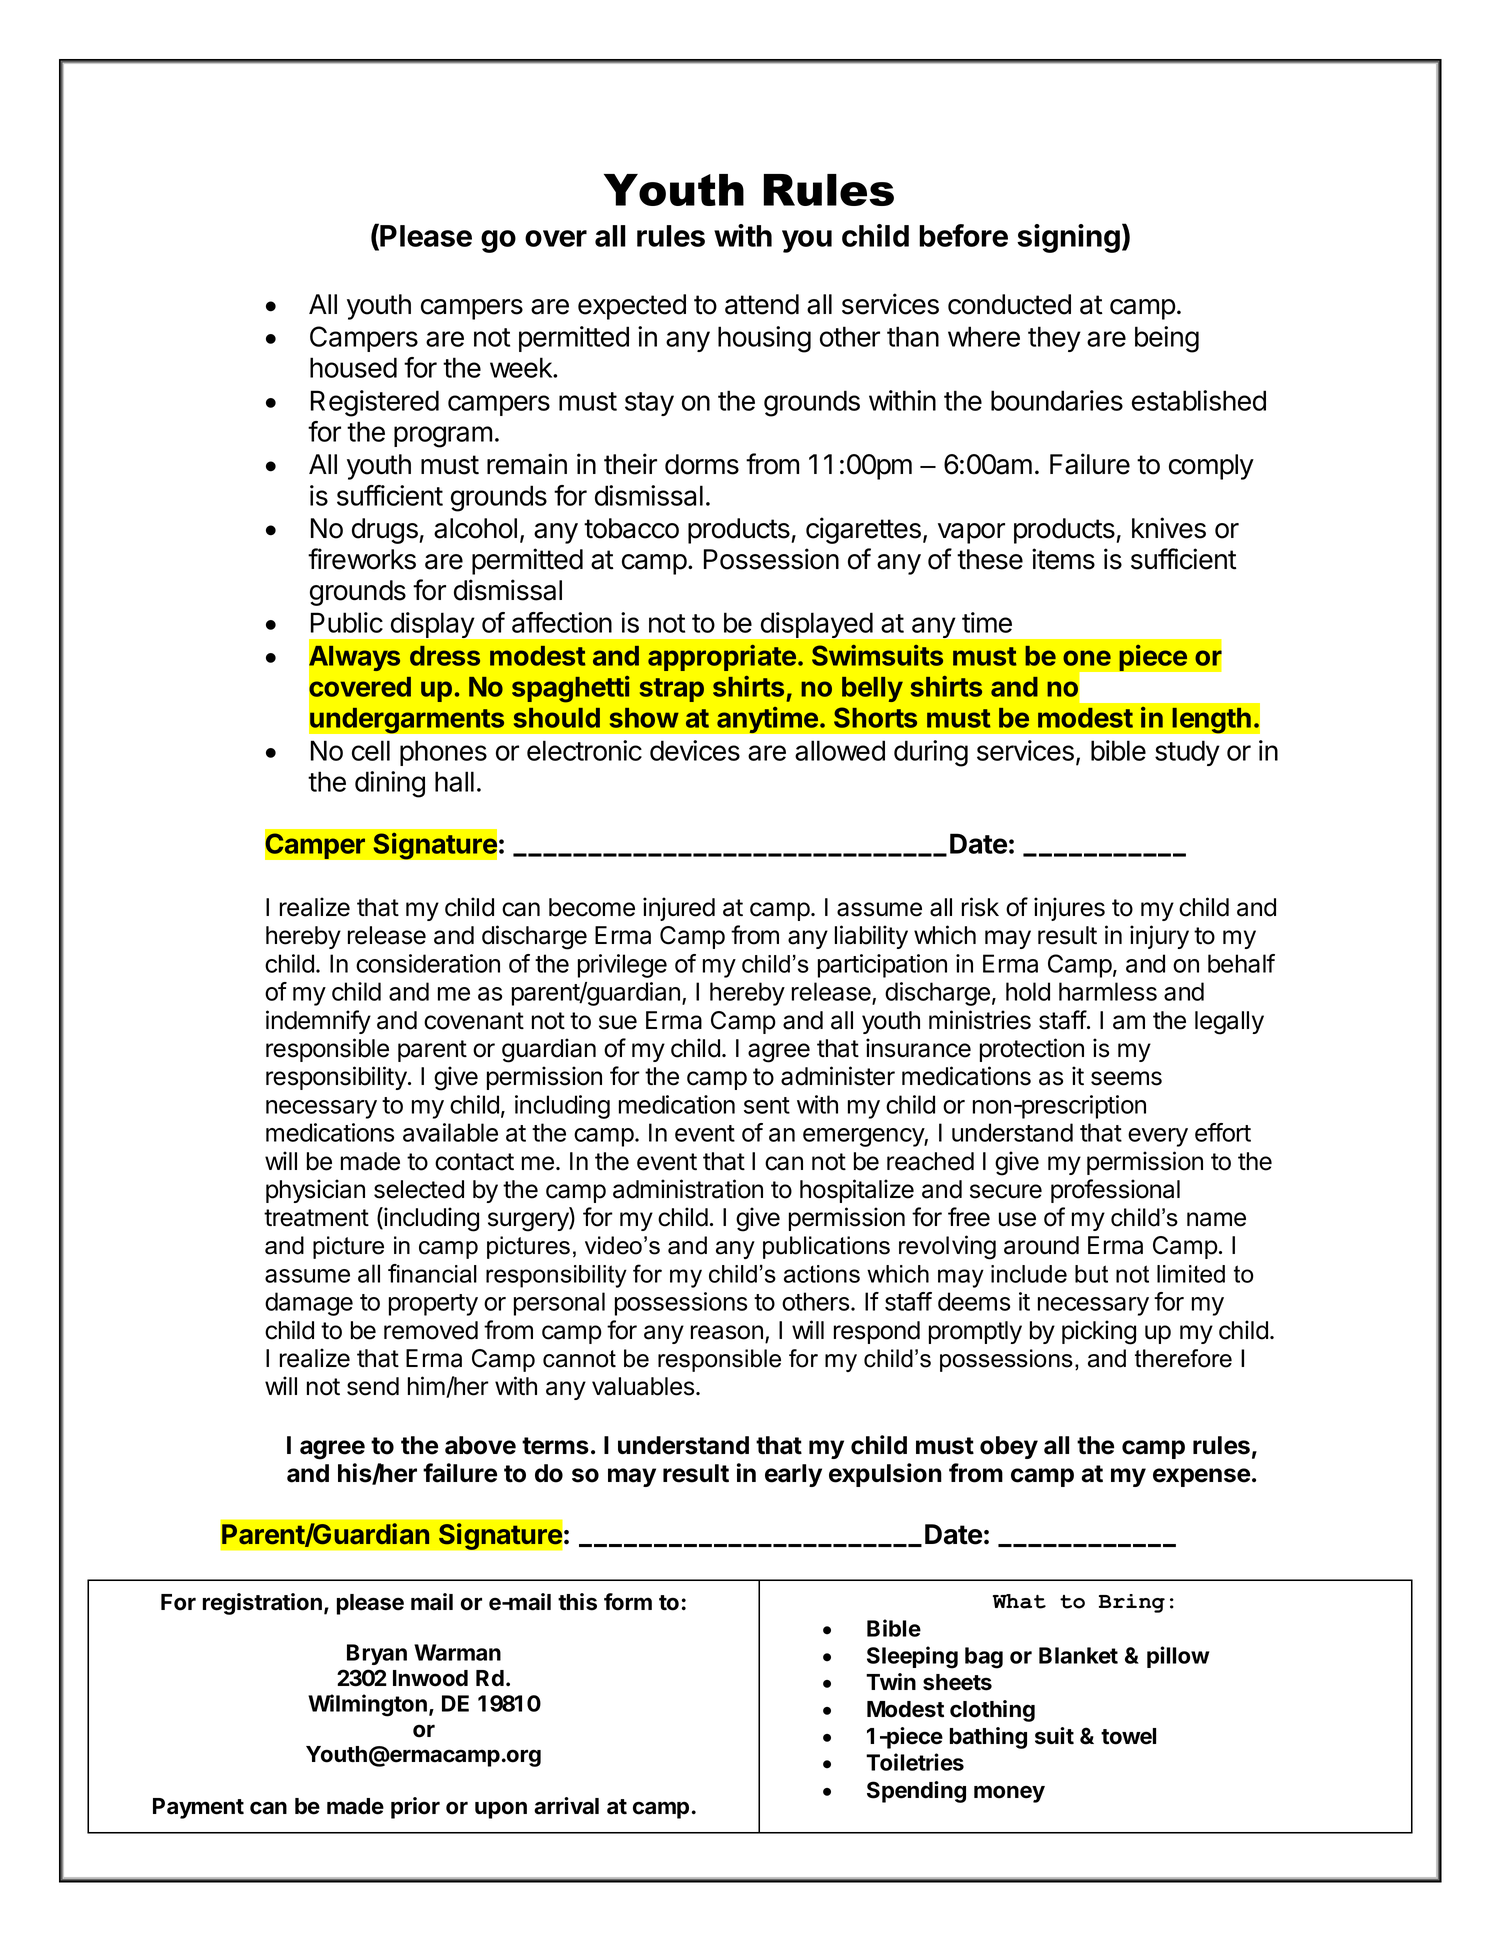 This screenshot has width=1500, height=1941. What do you see at coordinates (762, 304) in the screenshot?
I see `attend` at bounding box center [762, 304].
